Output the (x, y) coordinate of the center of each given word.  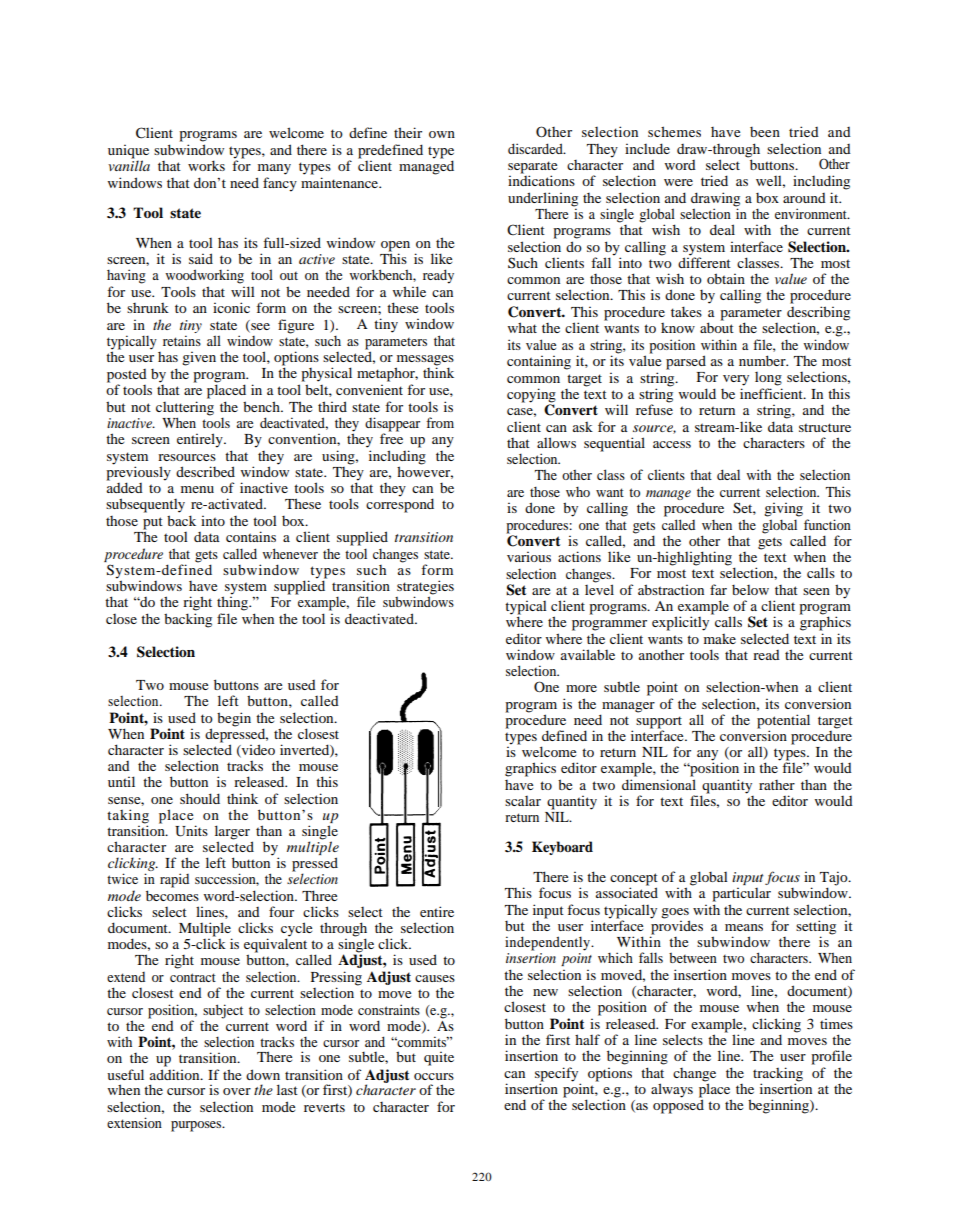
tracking (778, 1074)
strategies (425, 588)
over (237, 1091)
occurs (434, 1076)
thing (234, 602)
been (765, 132)
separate (532, 168)
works (206, 165)
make (720, 639)
